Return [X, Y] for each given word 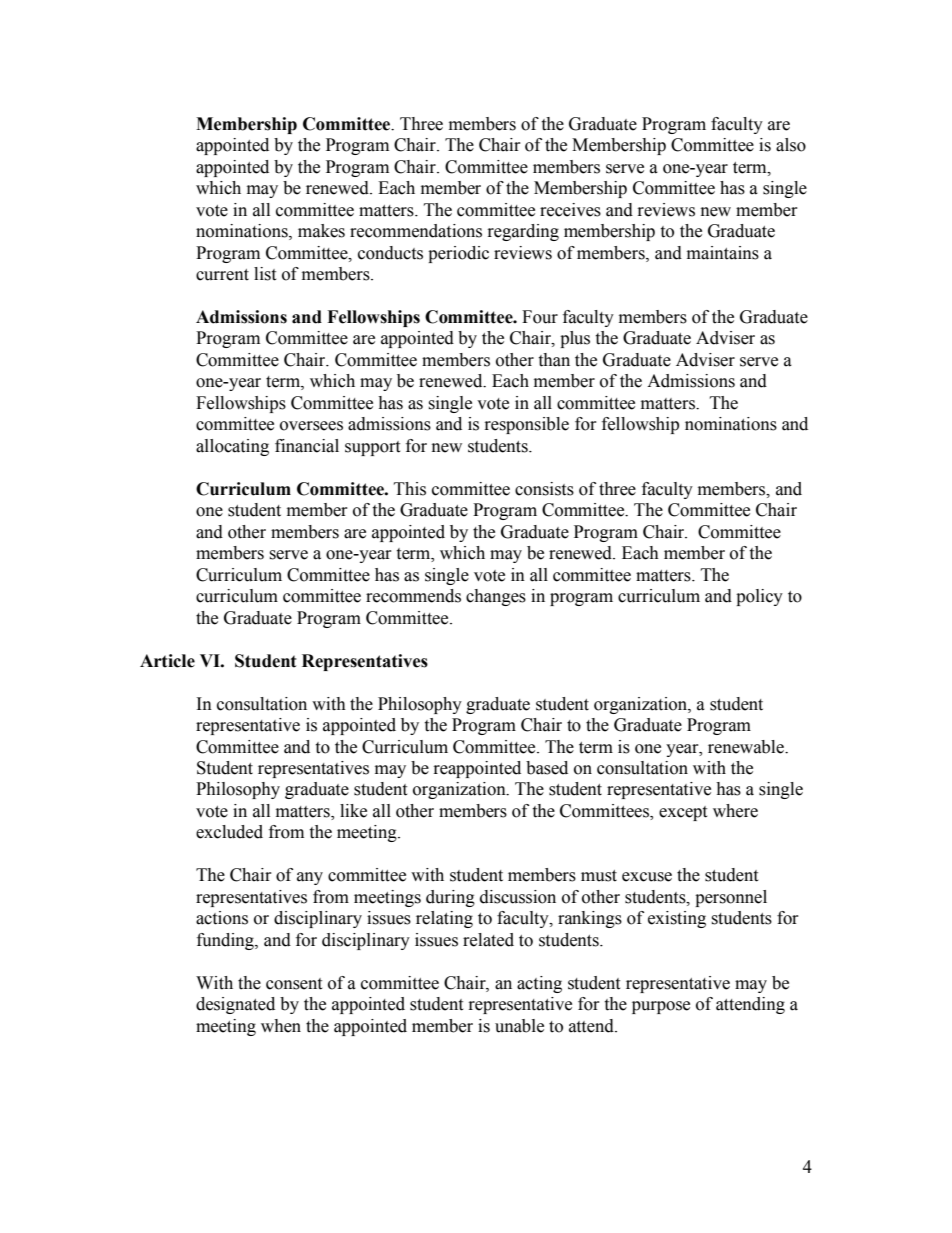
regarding [523, 232]
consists [544, 489]
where [735, 811]
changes [496, 597]
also [791, 145]
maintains [723, 253]
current [222, 275]
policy [759, 597]
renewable [747, 747]
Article [167, 661]
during [450, 898]
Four [540, 317]
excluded [229, 832]
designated [235, 1005]
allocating [232, 447]
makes [321, 231]
